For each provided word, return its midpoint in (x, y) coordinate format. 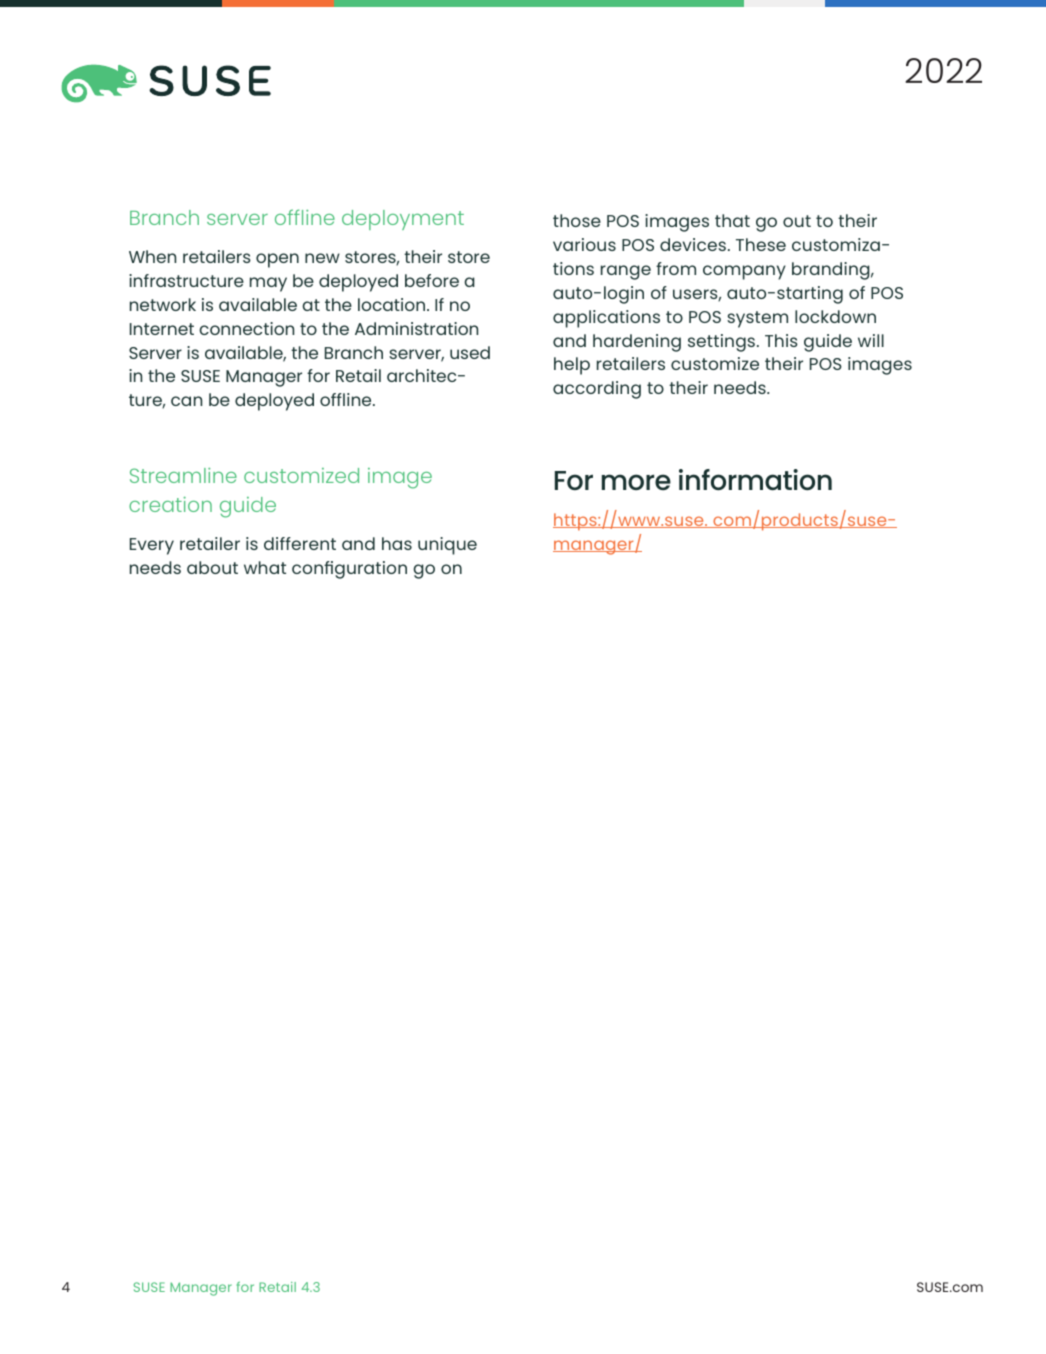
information (755, 479)
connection (246, 328)
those (577, 220)
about (212, 567)
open (277, 260)
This (781, 340)
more (636, 482)
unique (447, 546)
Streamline (183, 475)
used (470, 352)
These (761, 244)
